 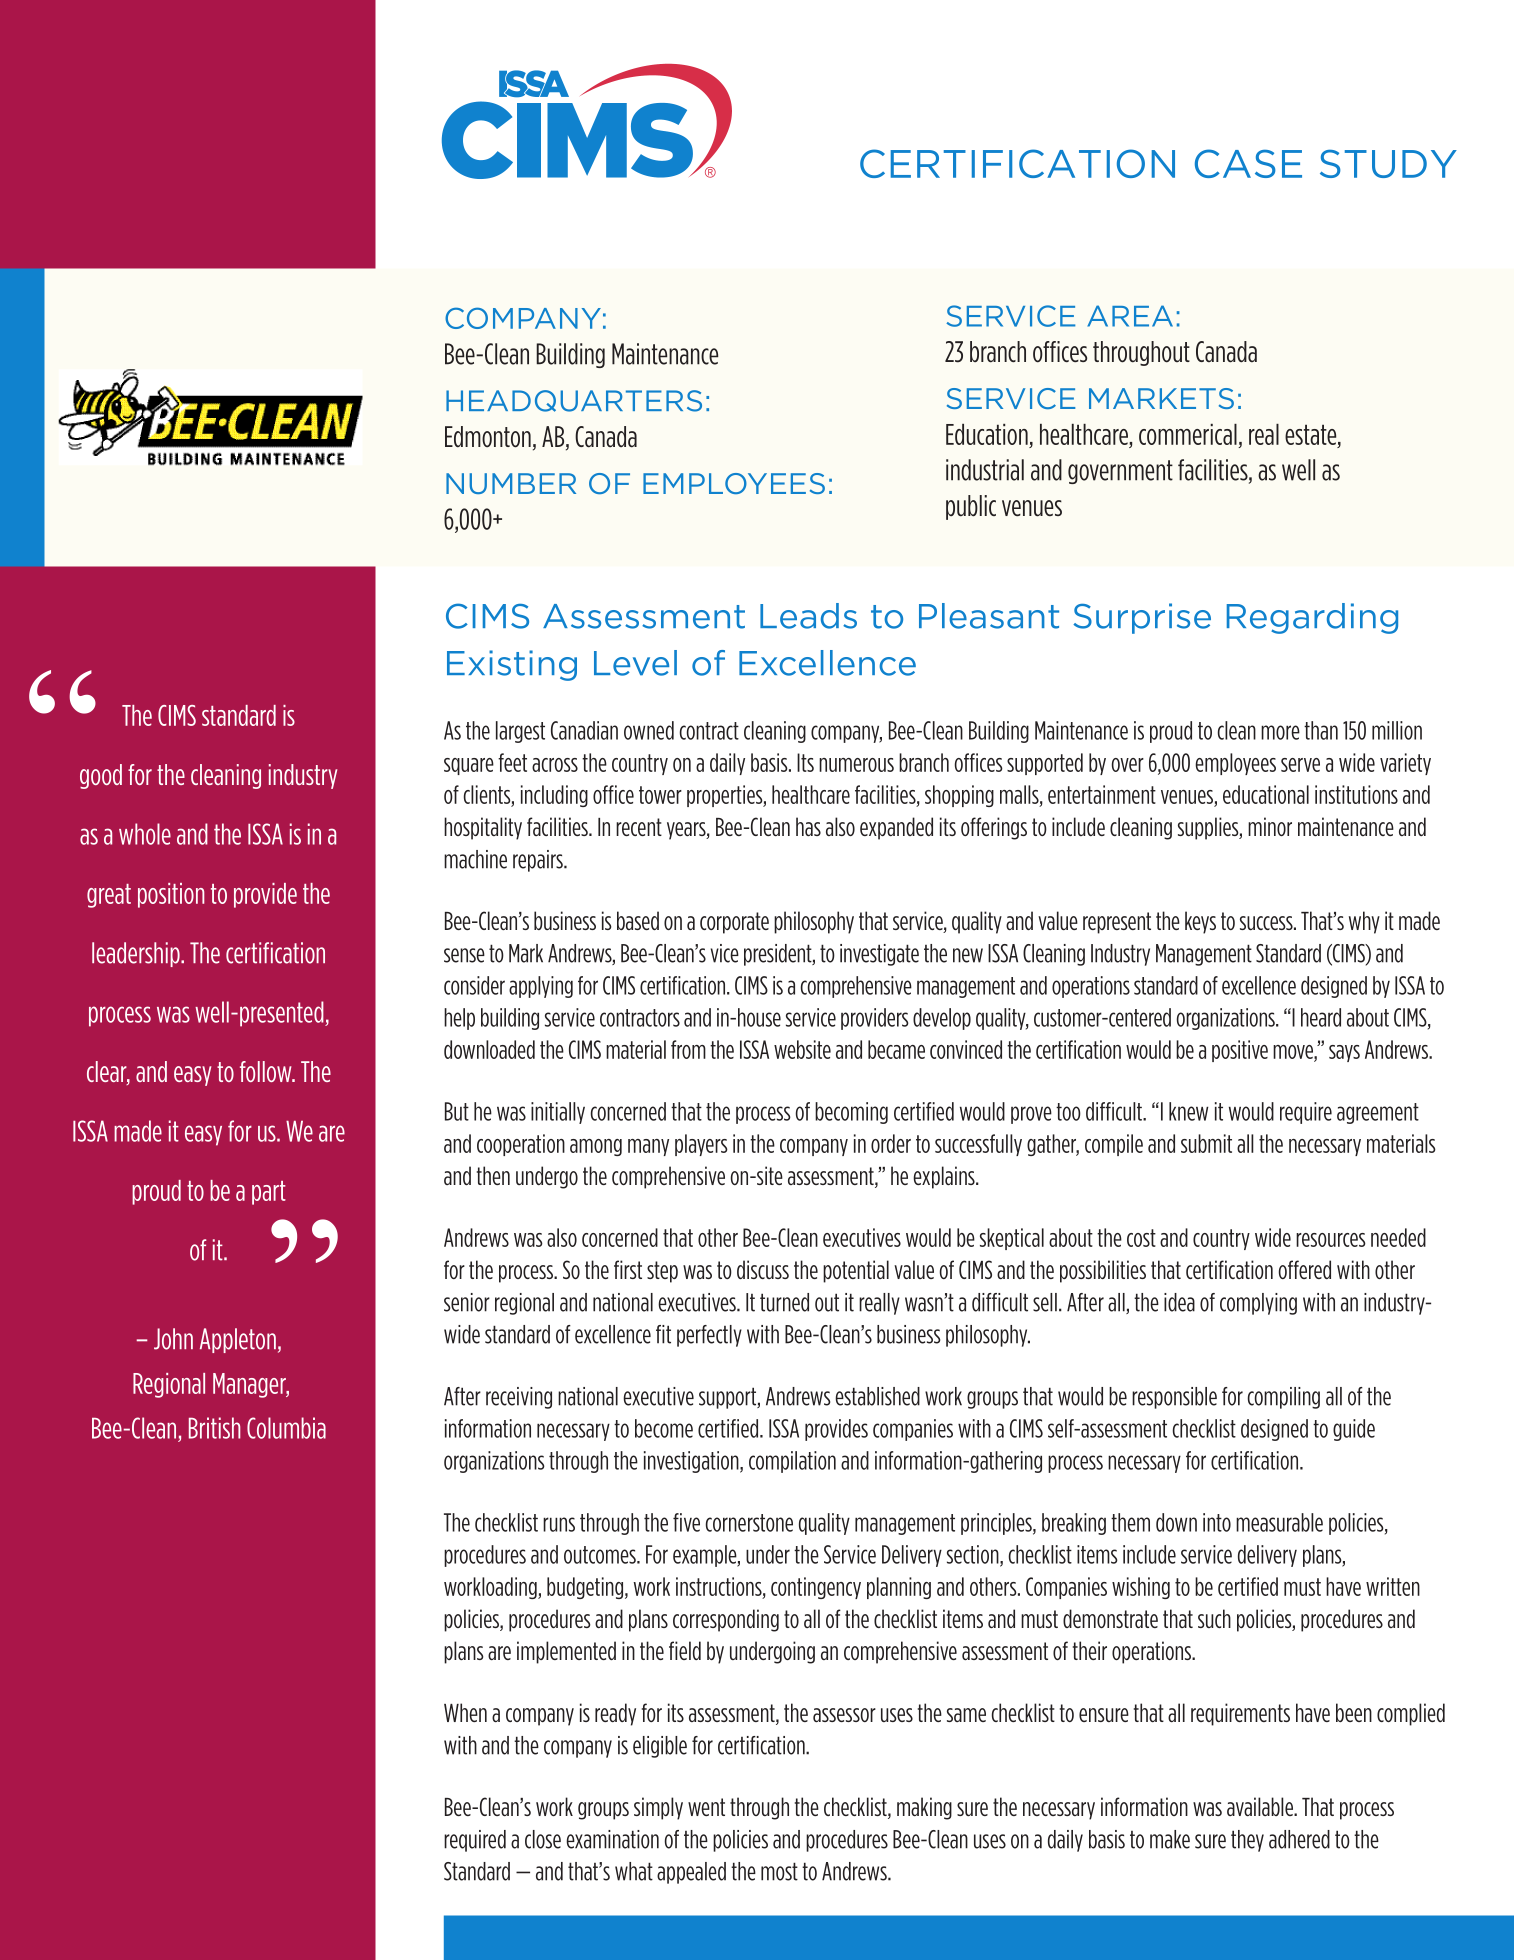 I want to click on good, so click(x=101, y=776).
